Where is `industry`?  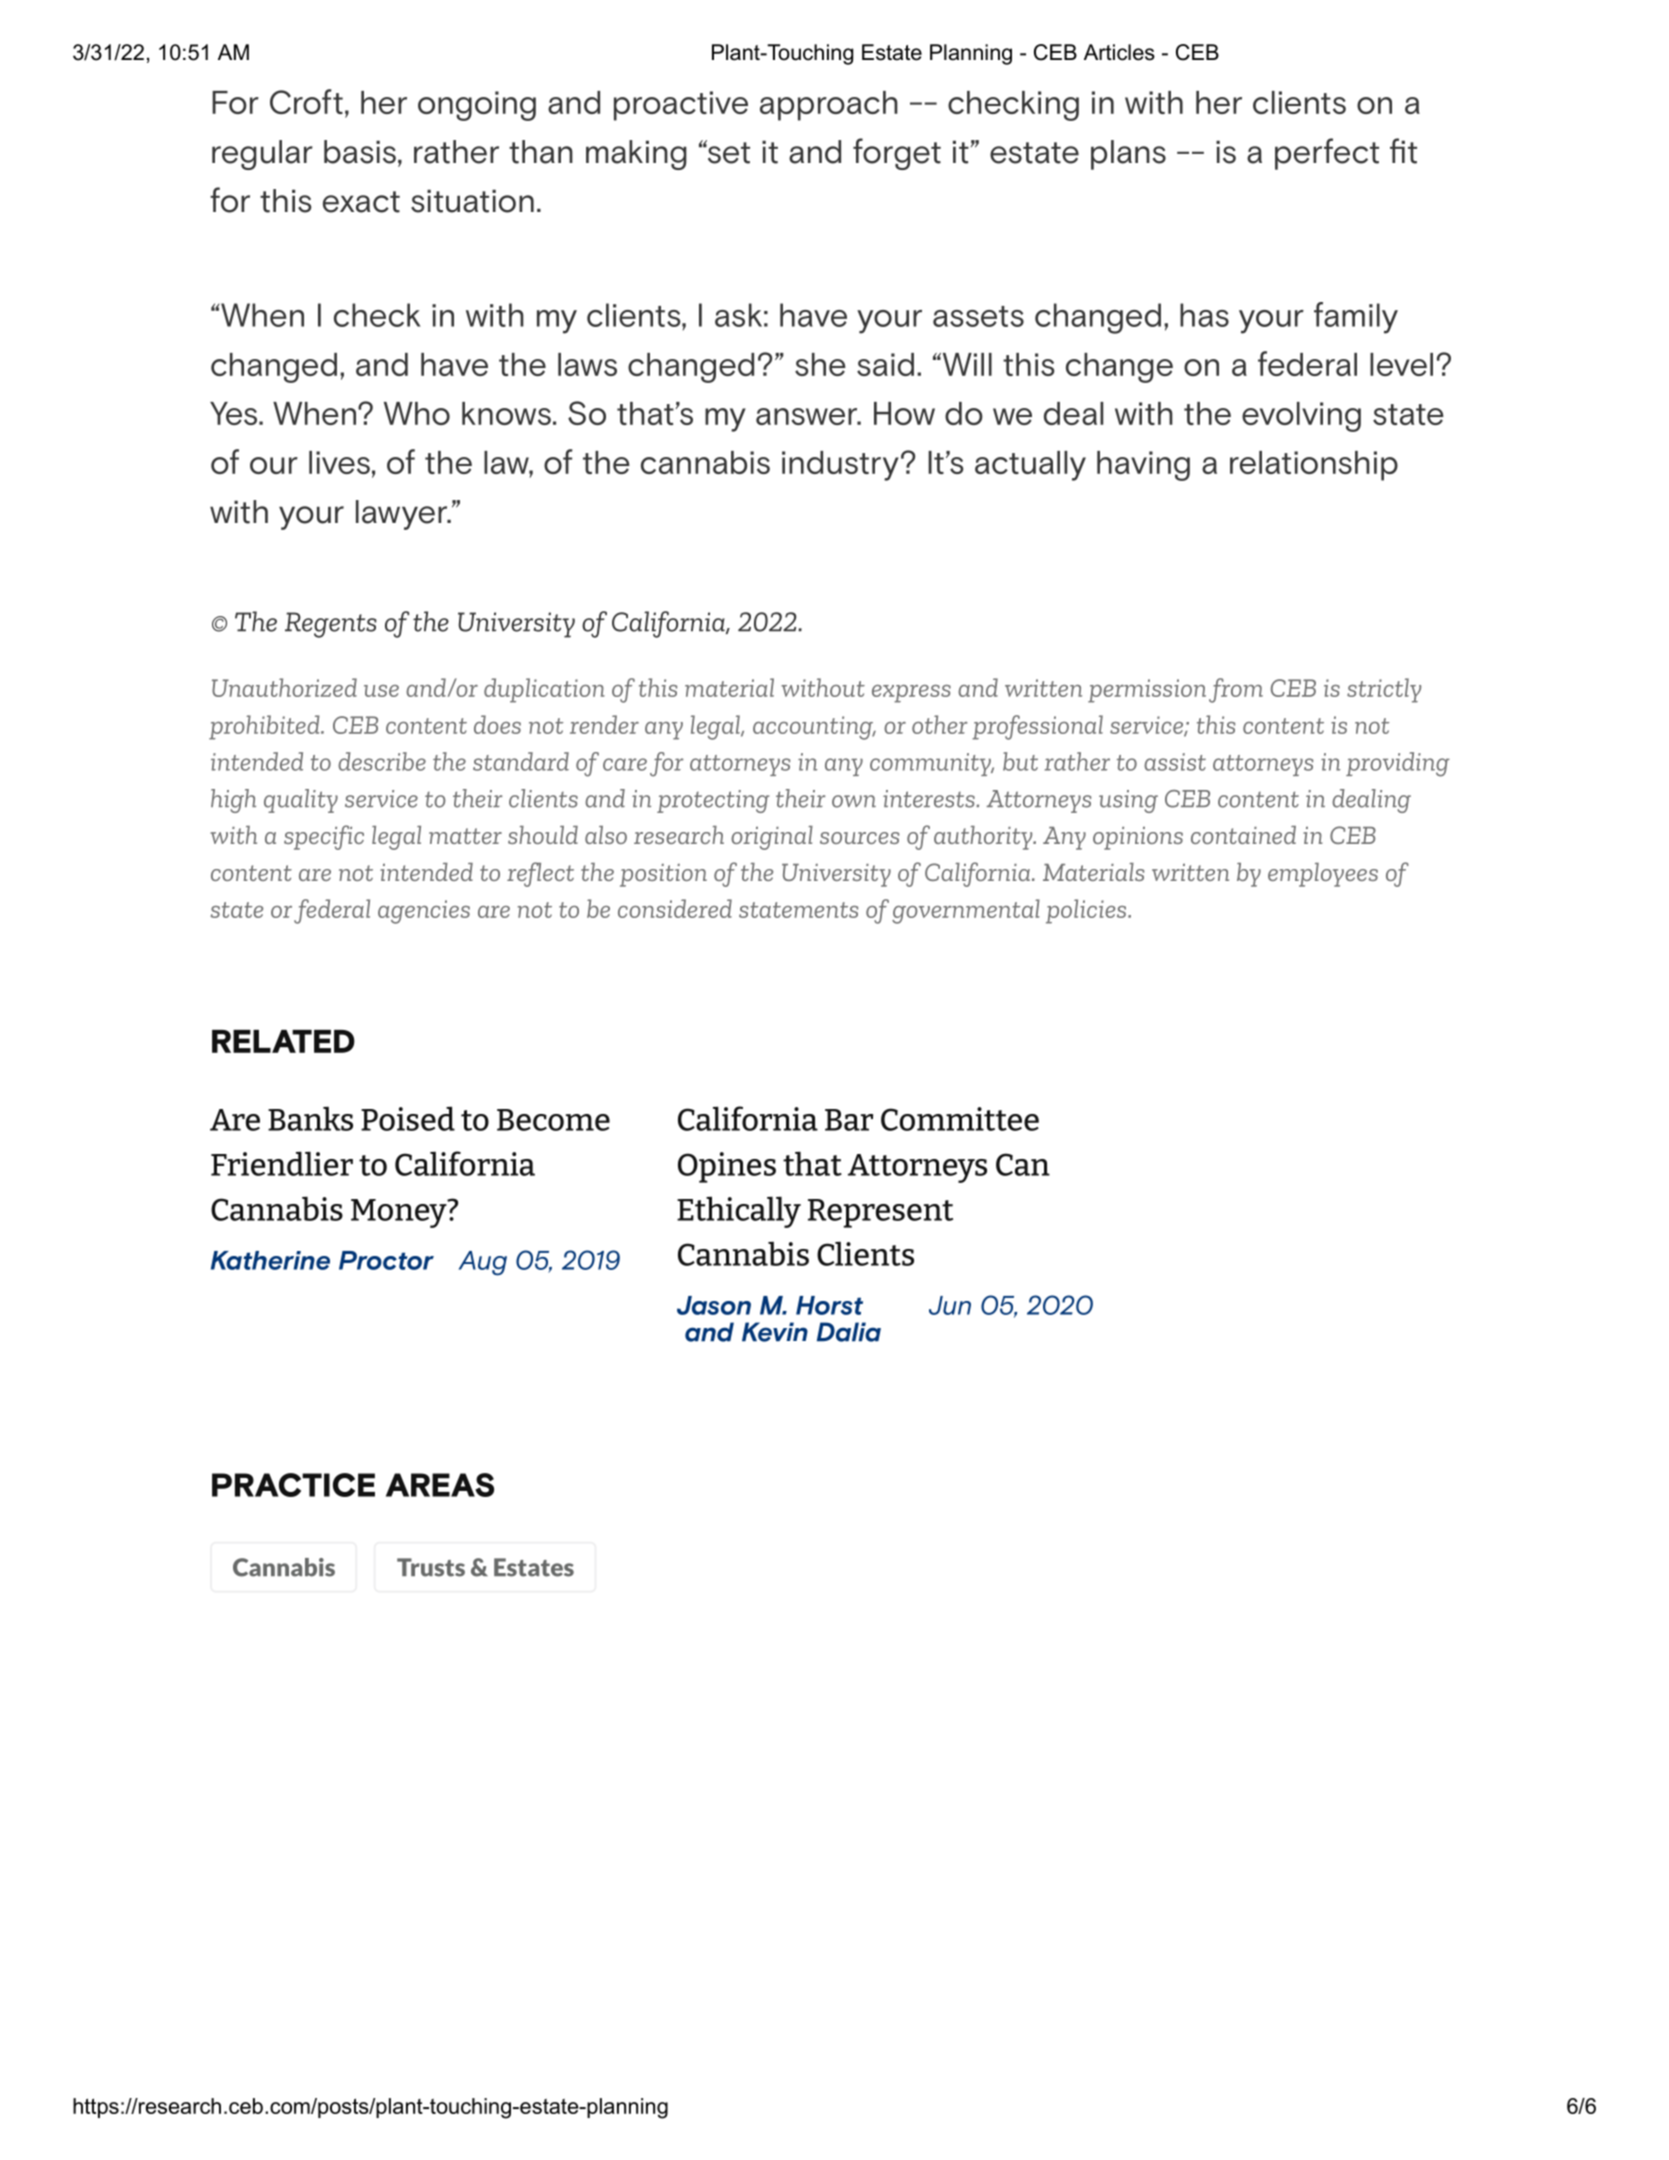 industry is located at coordinates (840, 466).
